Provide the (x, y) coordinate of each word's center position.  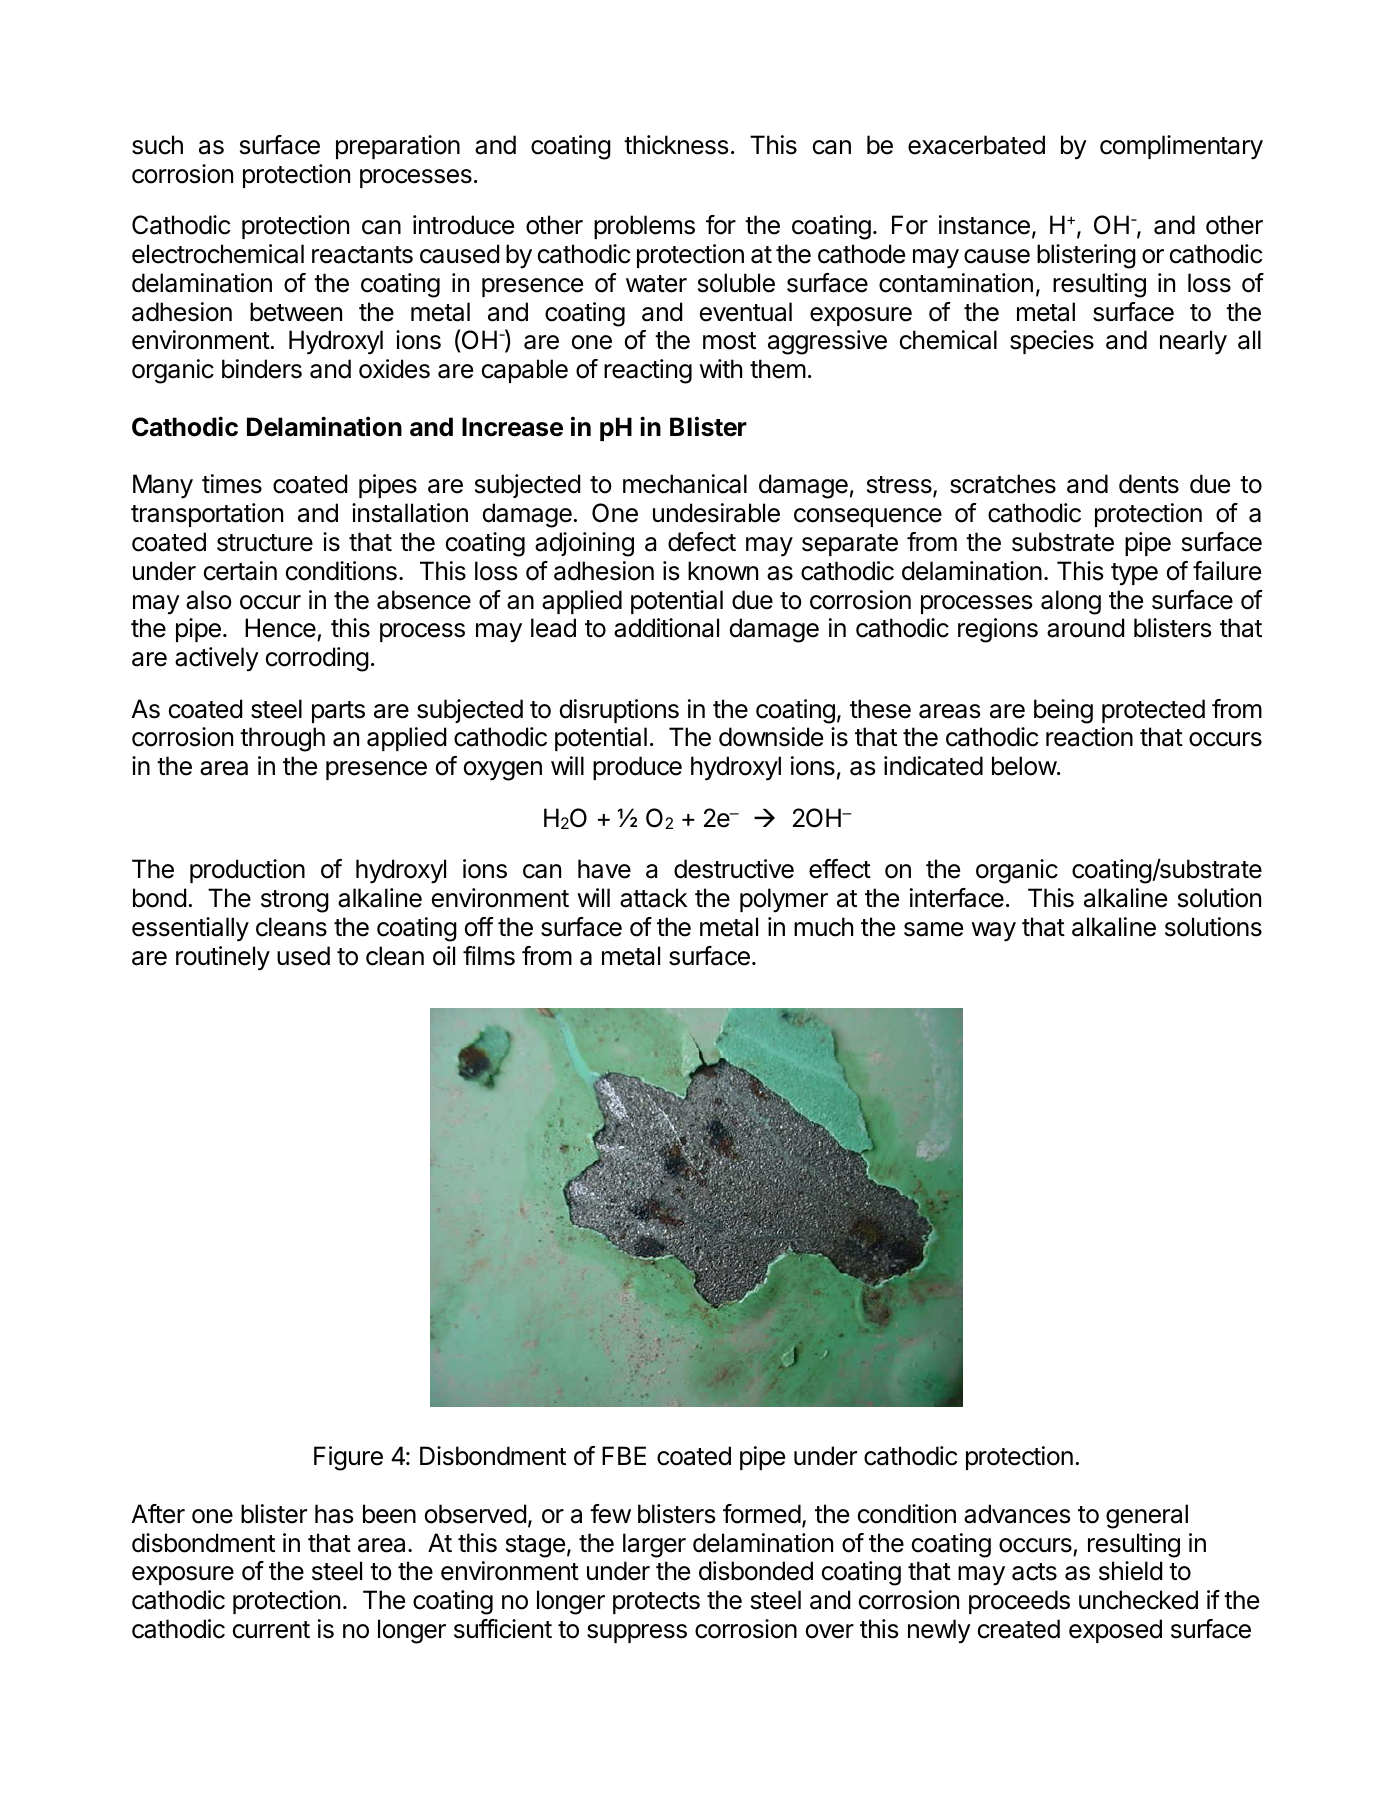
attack (653, 898)
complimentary (1181, 147)
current (271, 1630)
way (993, 932)
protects (656, 1603)
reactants (362, 255)
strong (295, 901)
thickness (676, 145)
